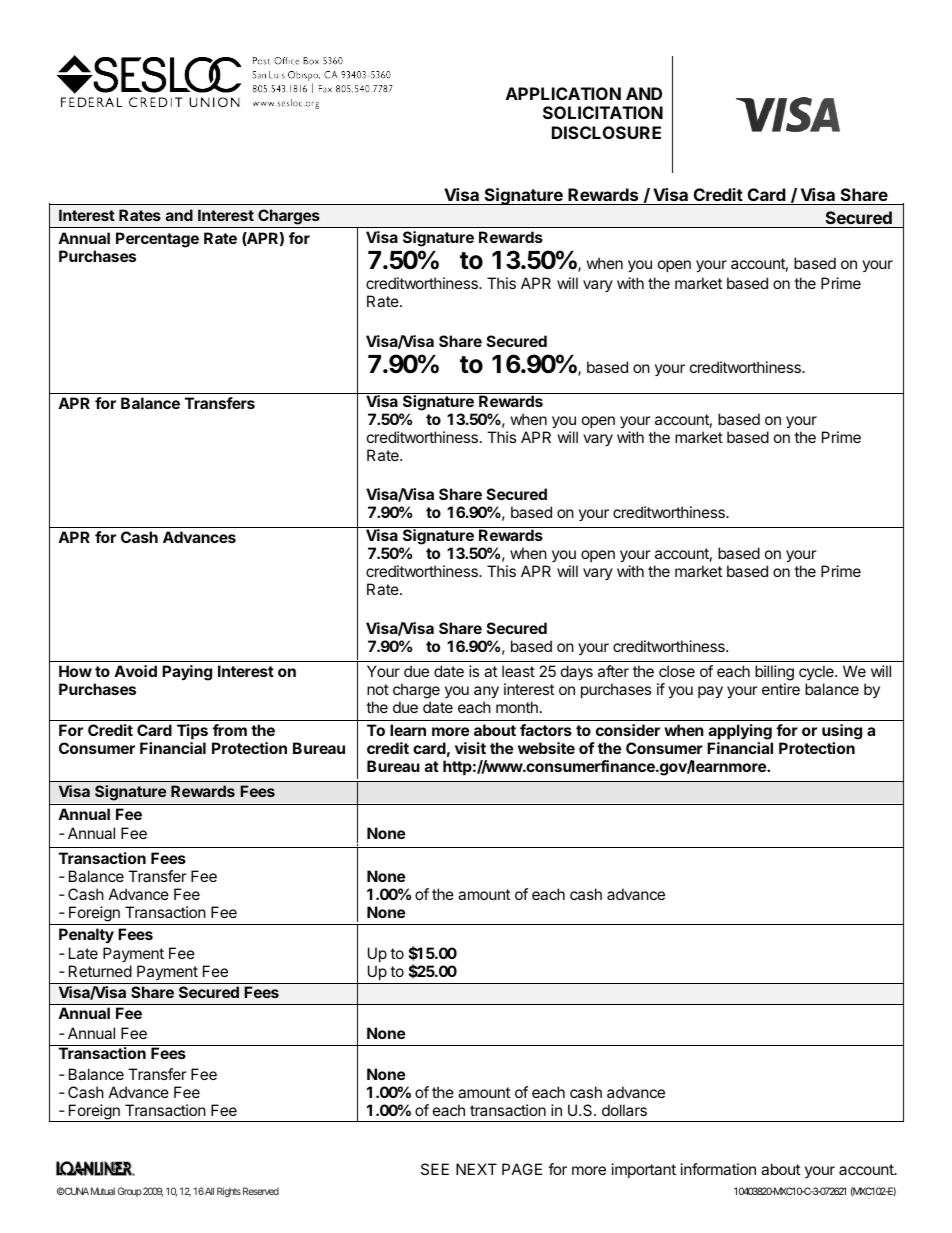  Describe the element at coordinates (130, 1192) in the screenshot. I see `Group` at that location.
